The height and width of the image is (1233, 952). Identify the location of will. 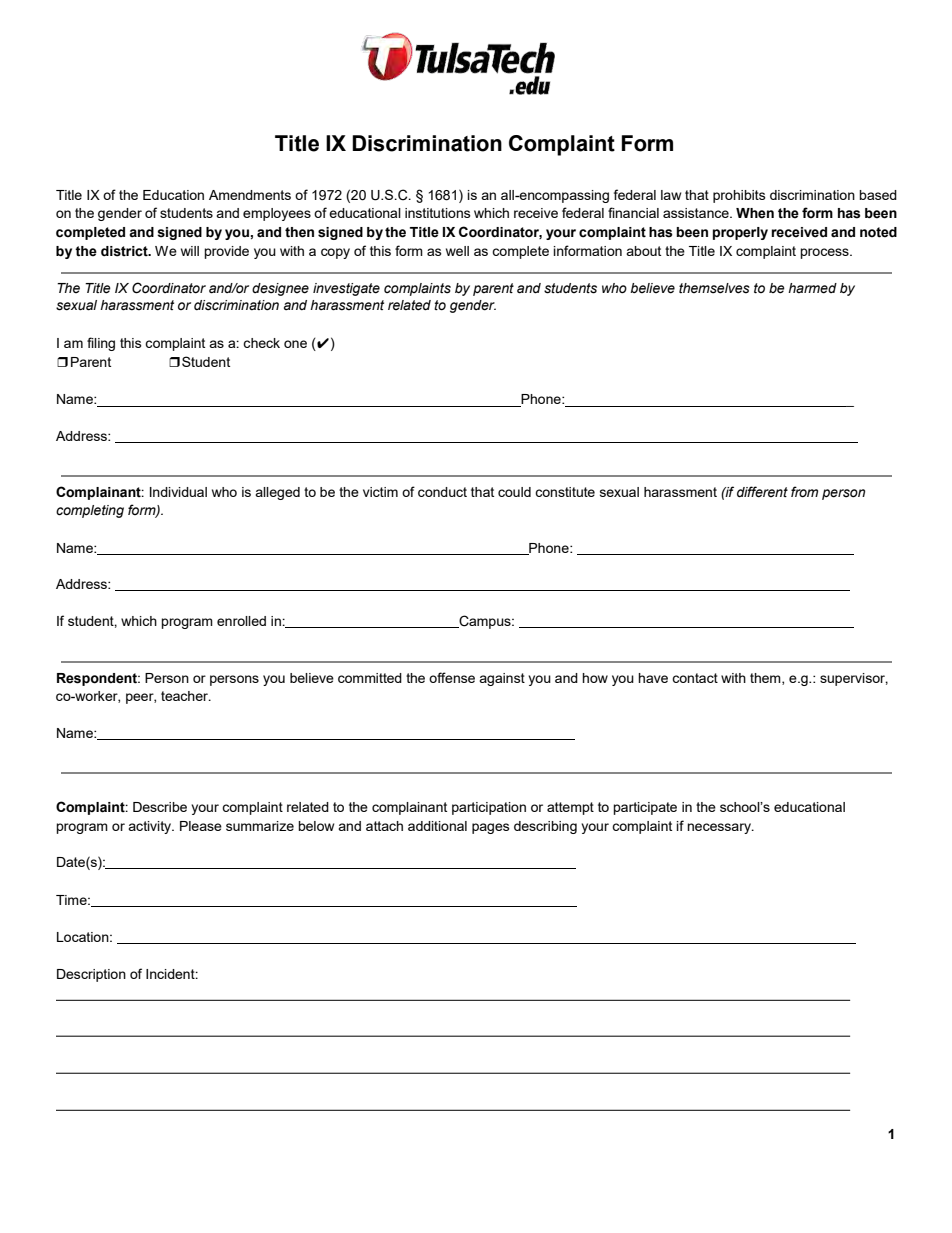
(190, 251).
